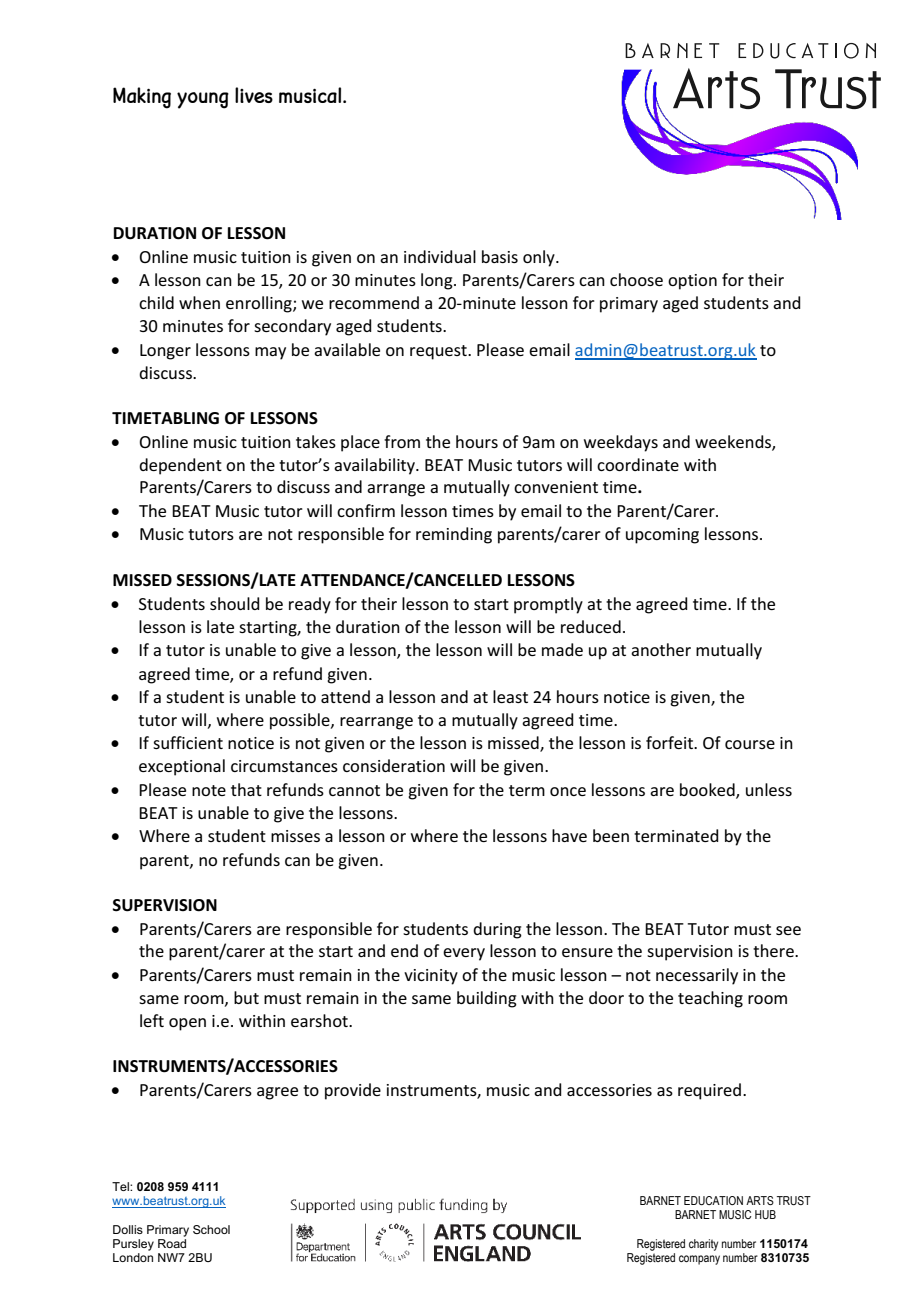 Image resolution: width=924 pixels, height=1308 pixels. I want to click on during, so click(497, 930).
